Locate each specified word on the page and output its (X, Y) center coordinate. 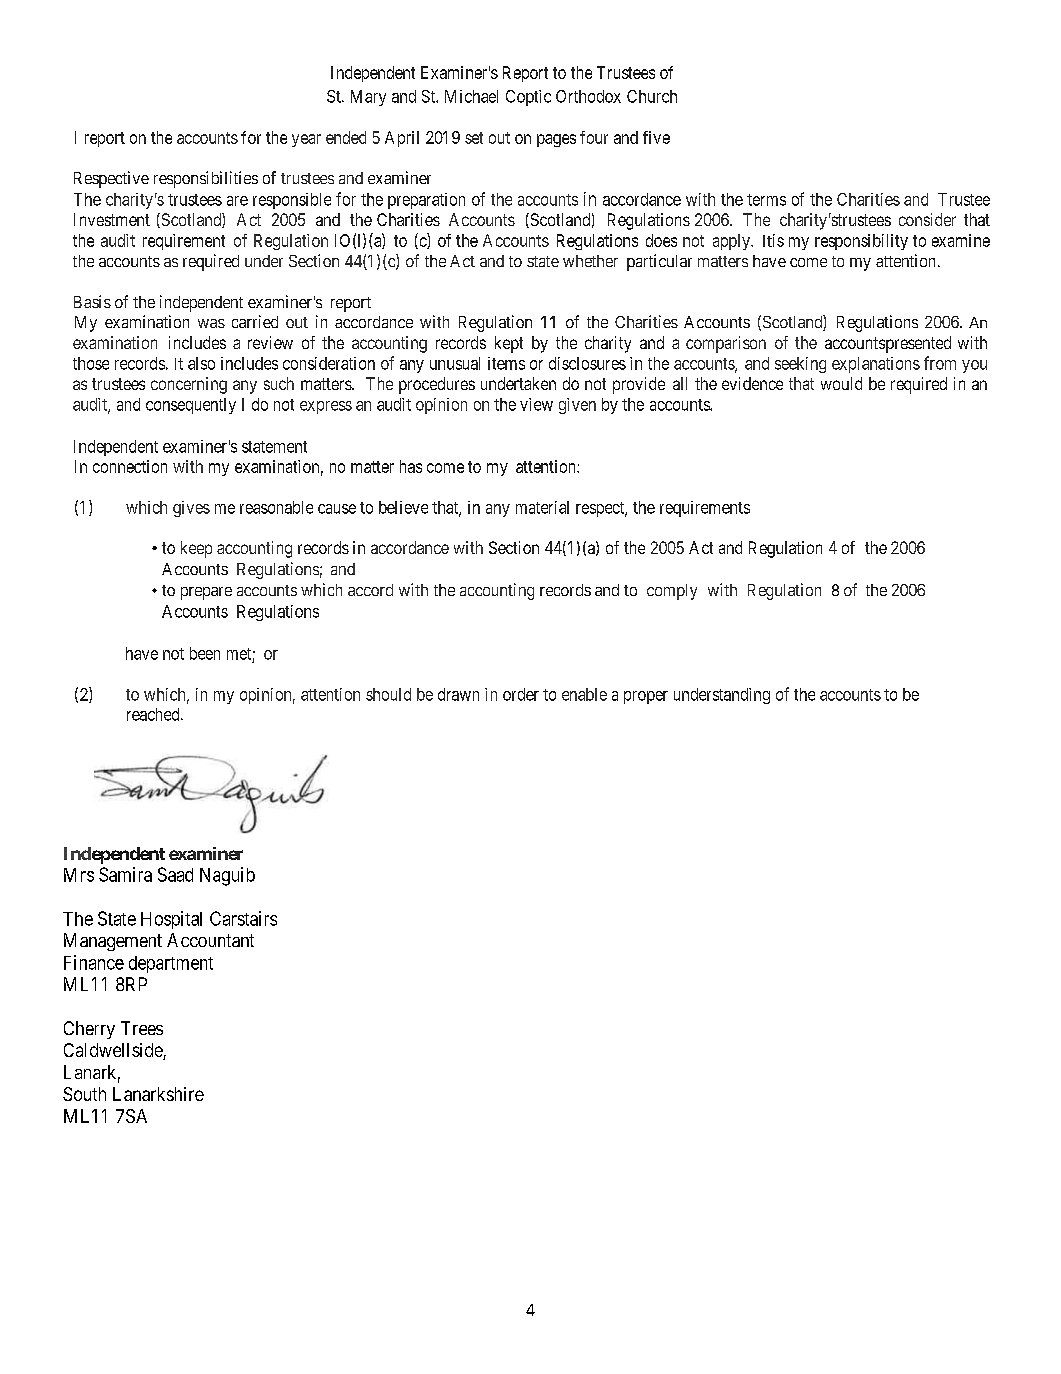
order (521, 694)
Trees (142, 1028)
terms (766, 200)
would (841, 383)
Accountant (210, 940)
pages (556, 140)
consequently (191, 406)
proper (646, 697)
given (577, 406)
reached (154, 714)
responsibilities (206, 179)
